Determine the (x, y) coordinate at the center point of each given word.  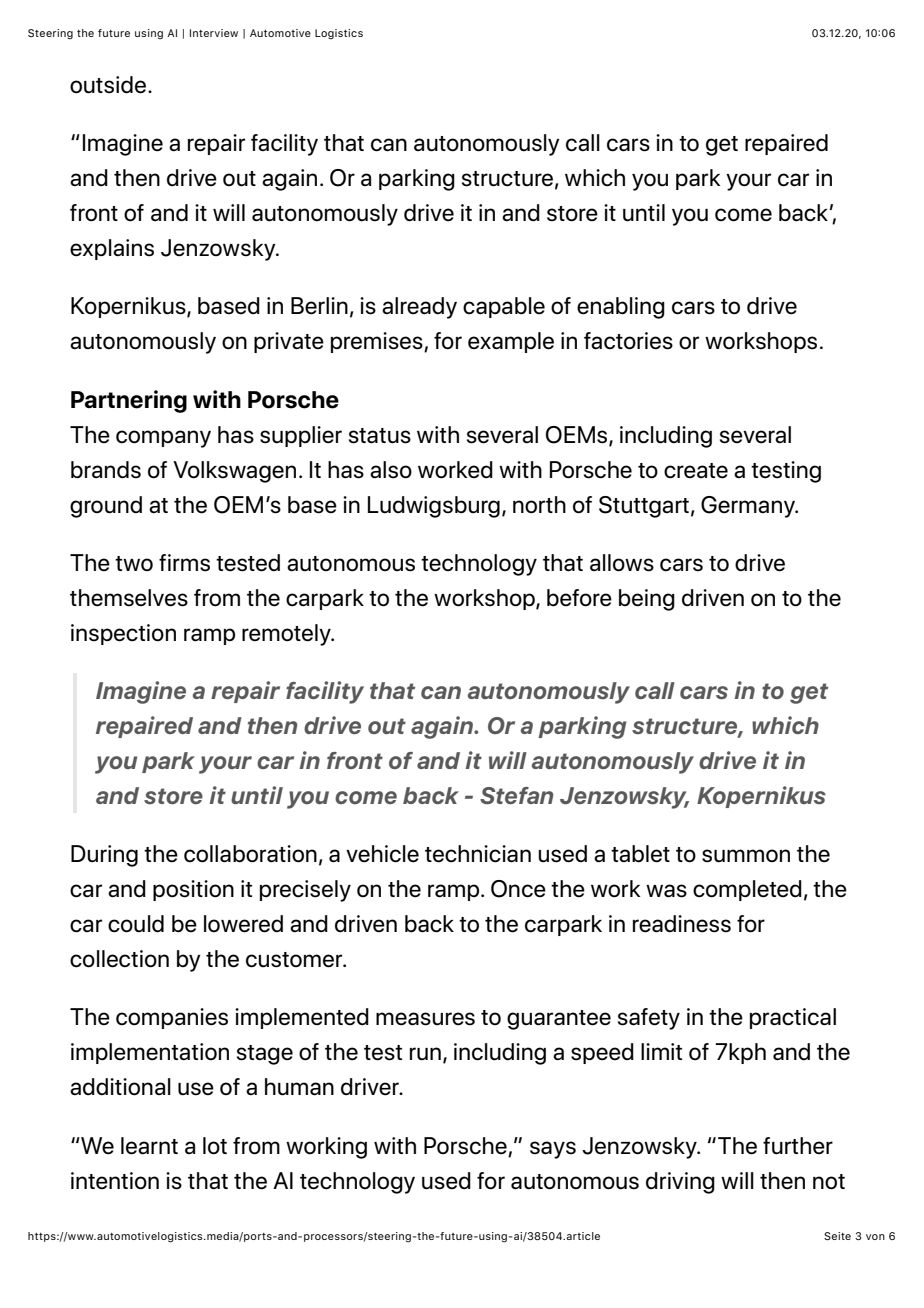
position (193, 890)
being (647, 600)
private (289, 342)
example (511, 342)
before (579, 598)
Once (518, 889)
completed (747, 890)
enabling (621, 308)
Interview (214, 33)
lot (215, 1146)
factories (628, 341)
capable (504, 307)
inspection (123, 634)
